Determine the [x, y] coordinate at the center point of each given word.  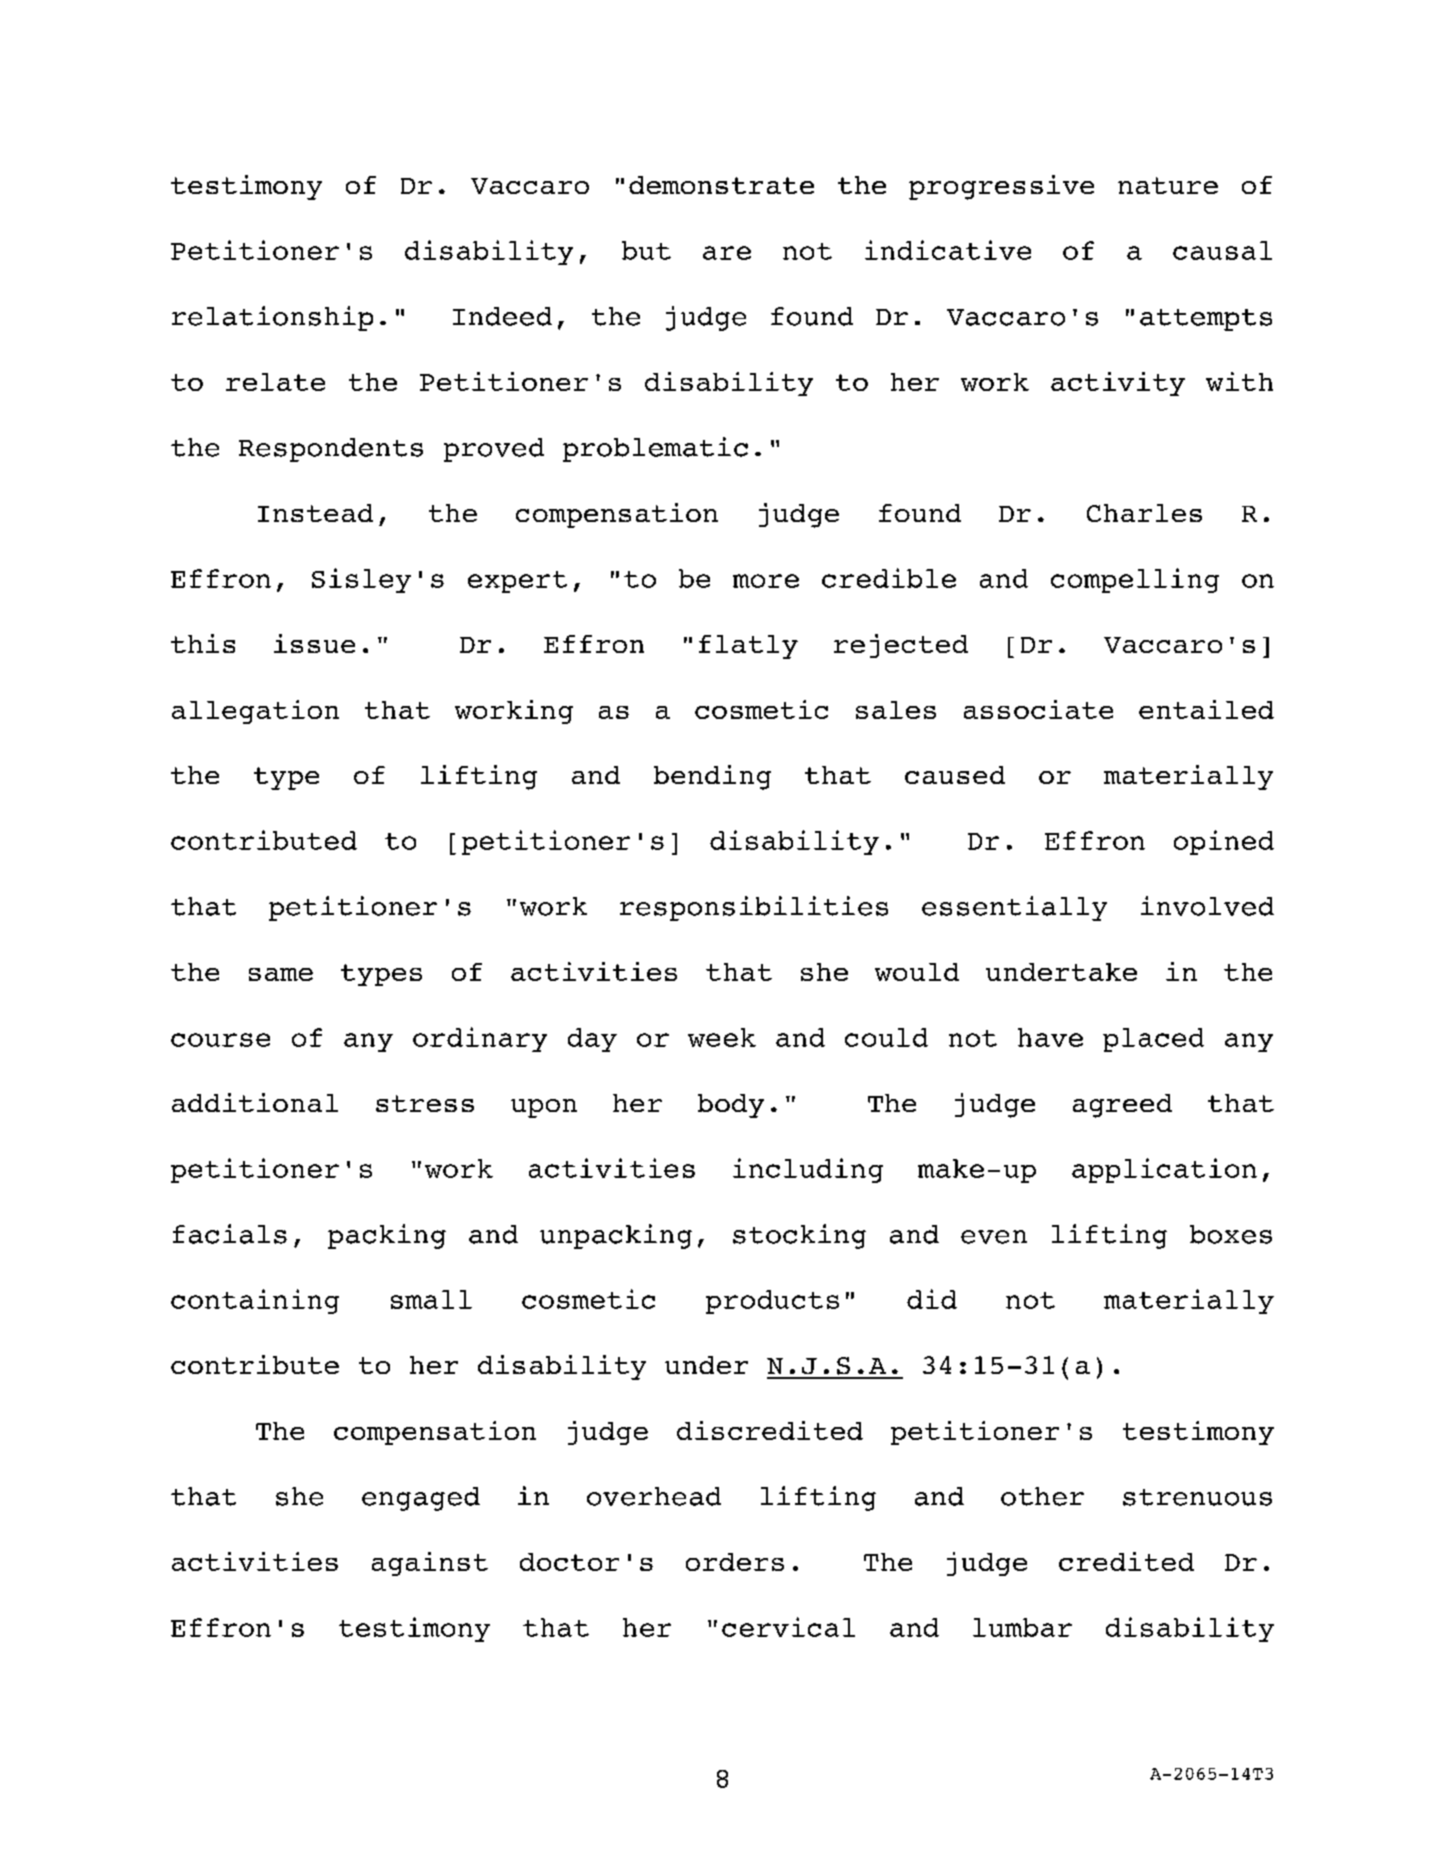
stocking [799, 1236]
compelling [1135, 580]
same [281, 974]
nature [1168, 185]
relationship [272, 318]
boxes [1231, 1234]
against [430, 1564]
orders [735, 1562]
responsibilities [754, 908]
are [727, 253]
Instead [315, 513]
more [766, 581]
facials [230, 1234]
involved [1207, 906]
